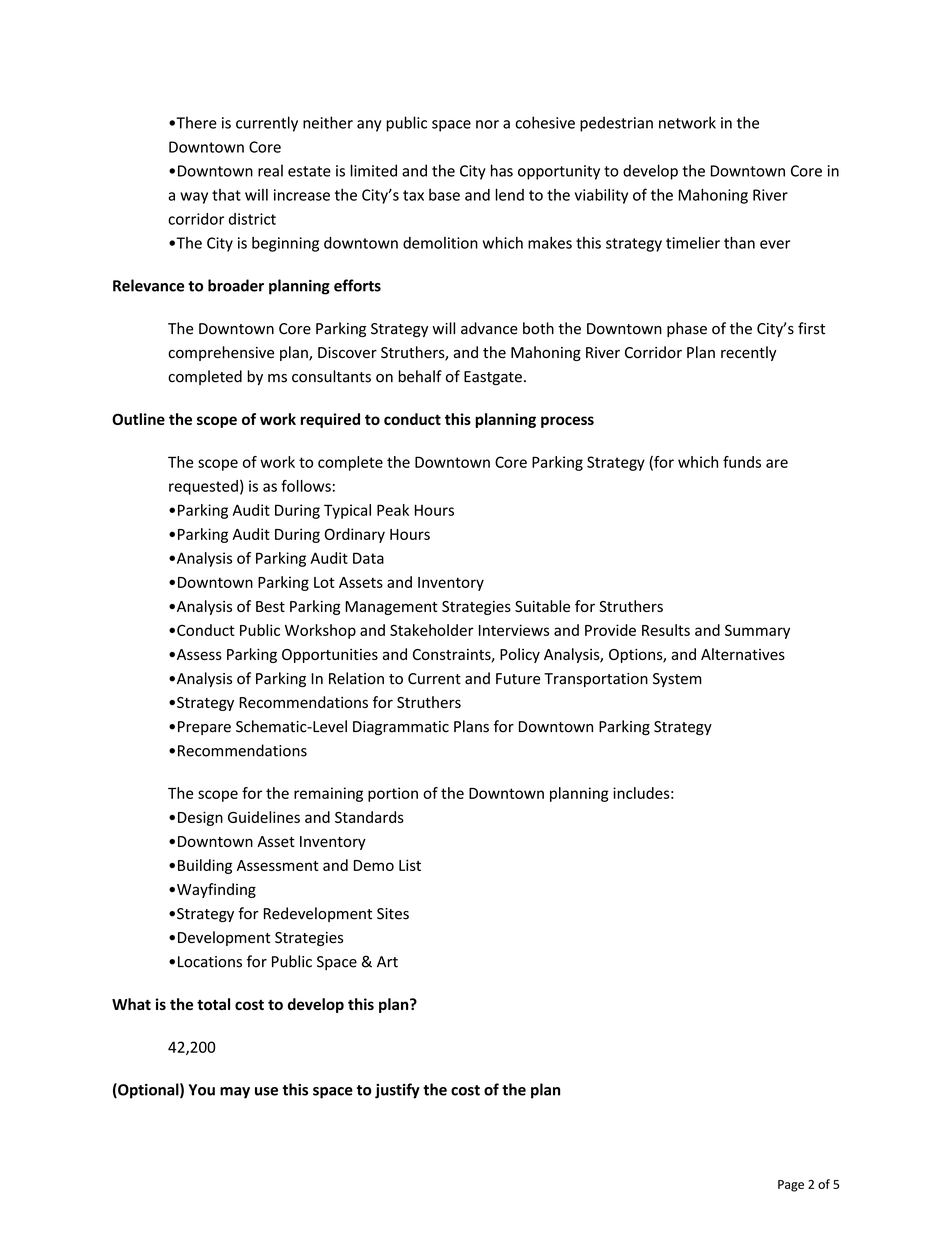 The image size is (952, 1233). Describe the element at coordinates (487, 124) in the screenshot. I see `nor` at that location.
